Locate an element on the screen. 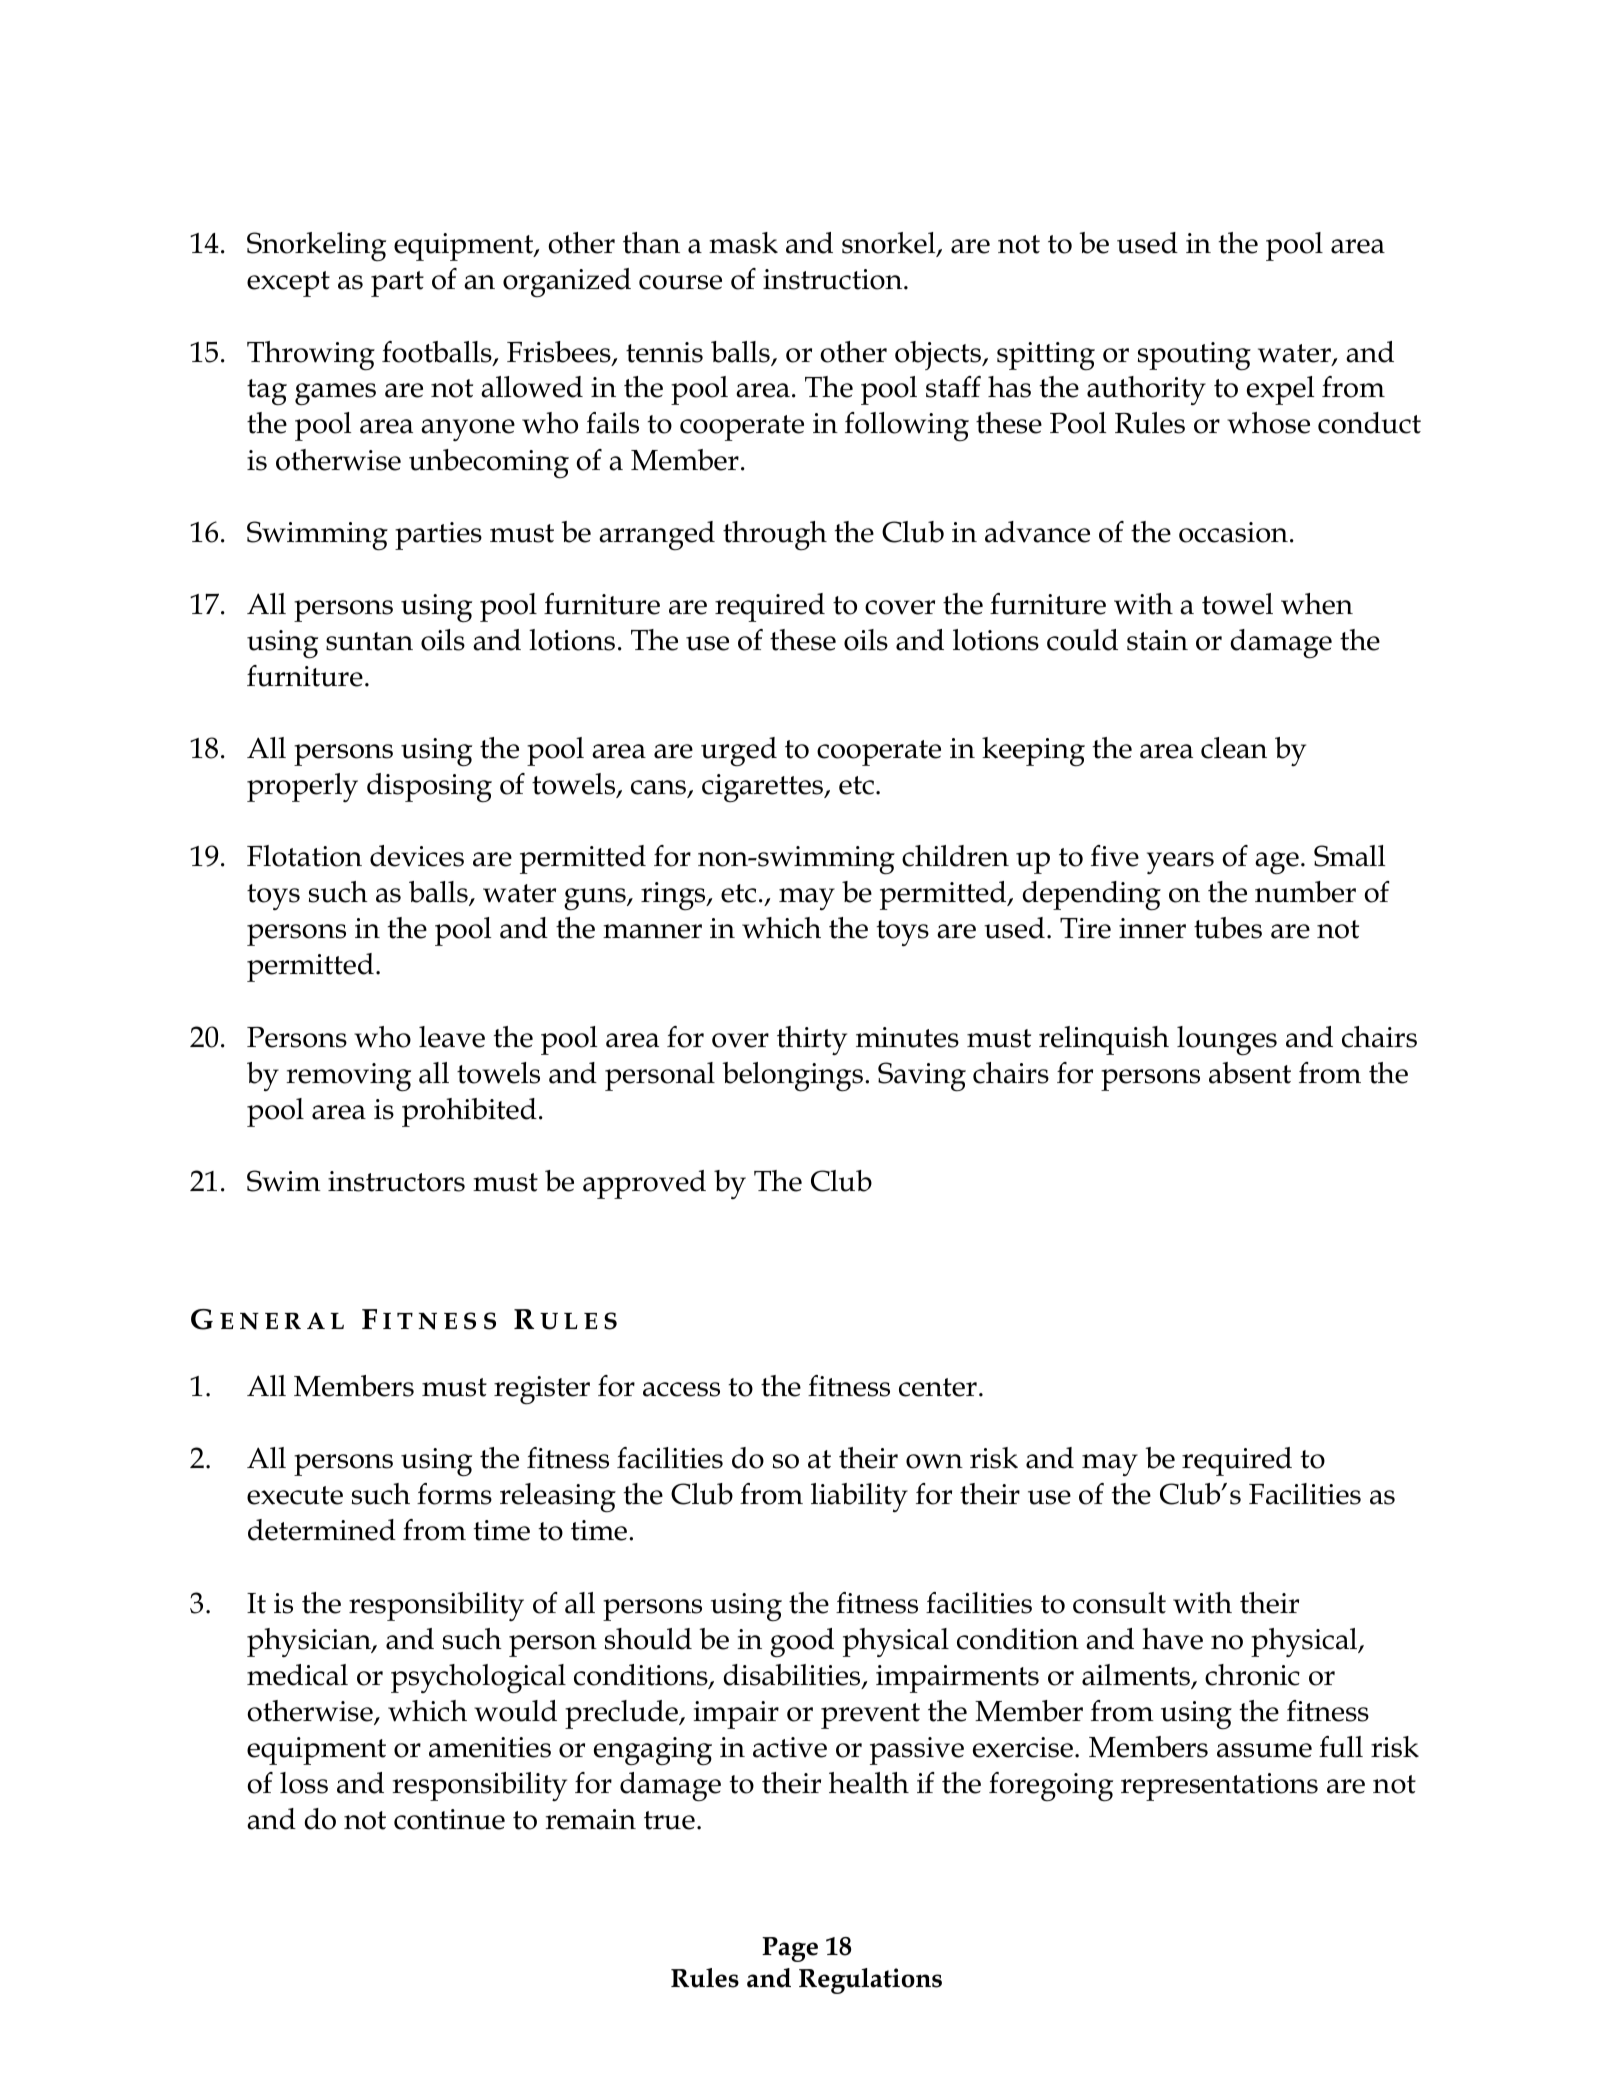 The width and height of the screenshot is (1614, 2089). spouting is located at coordinates (1194, 356).
